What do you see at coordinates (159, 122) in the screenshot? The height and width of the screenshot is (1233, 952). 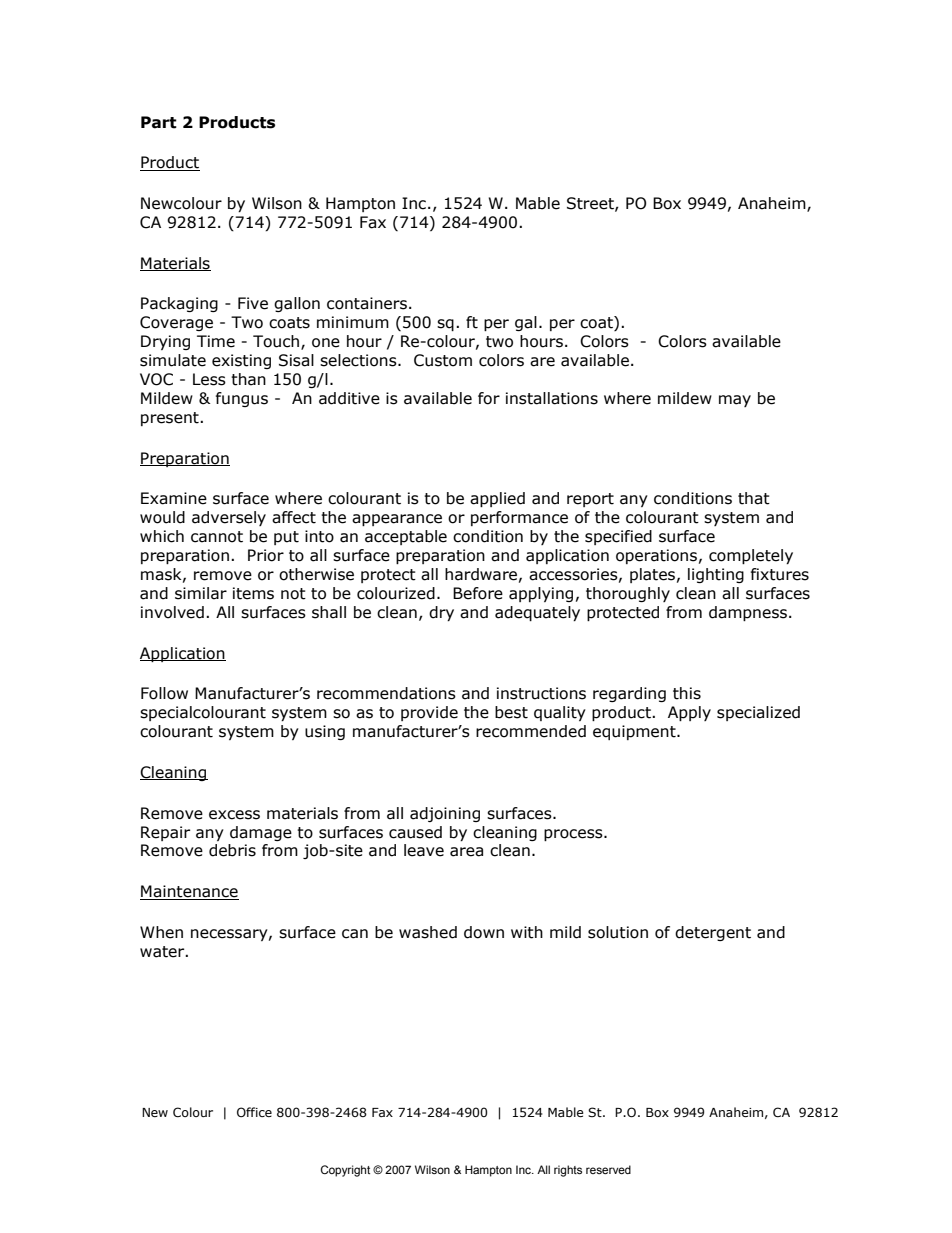 I see `Part` at bounding box center [159, 122].
